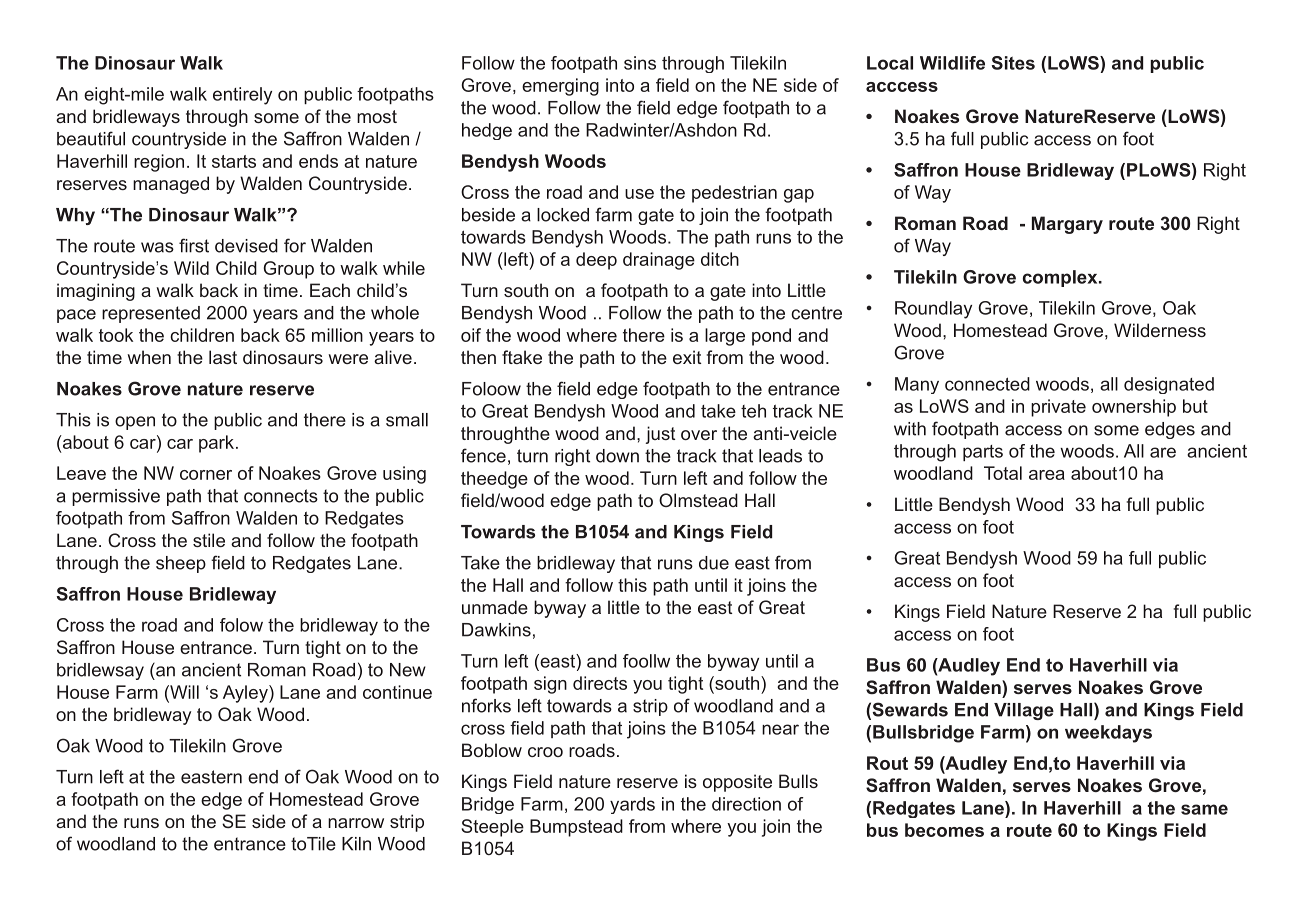  Describe the element at coordinates (356, 823) in the screenshot. I see `narrow` at that location.
